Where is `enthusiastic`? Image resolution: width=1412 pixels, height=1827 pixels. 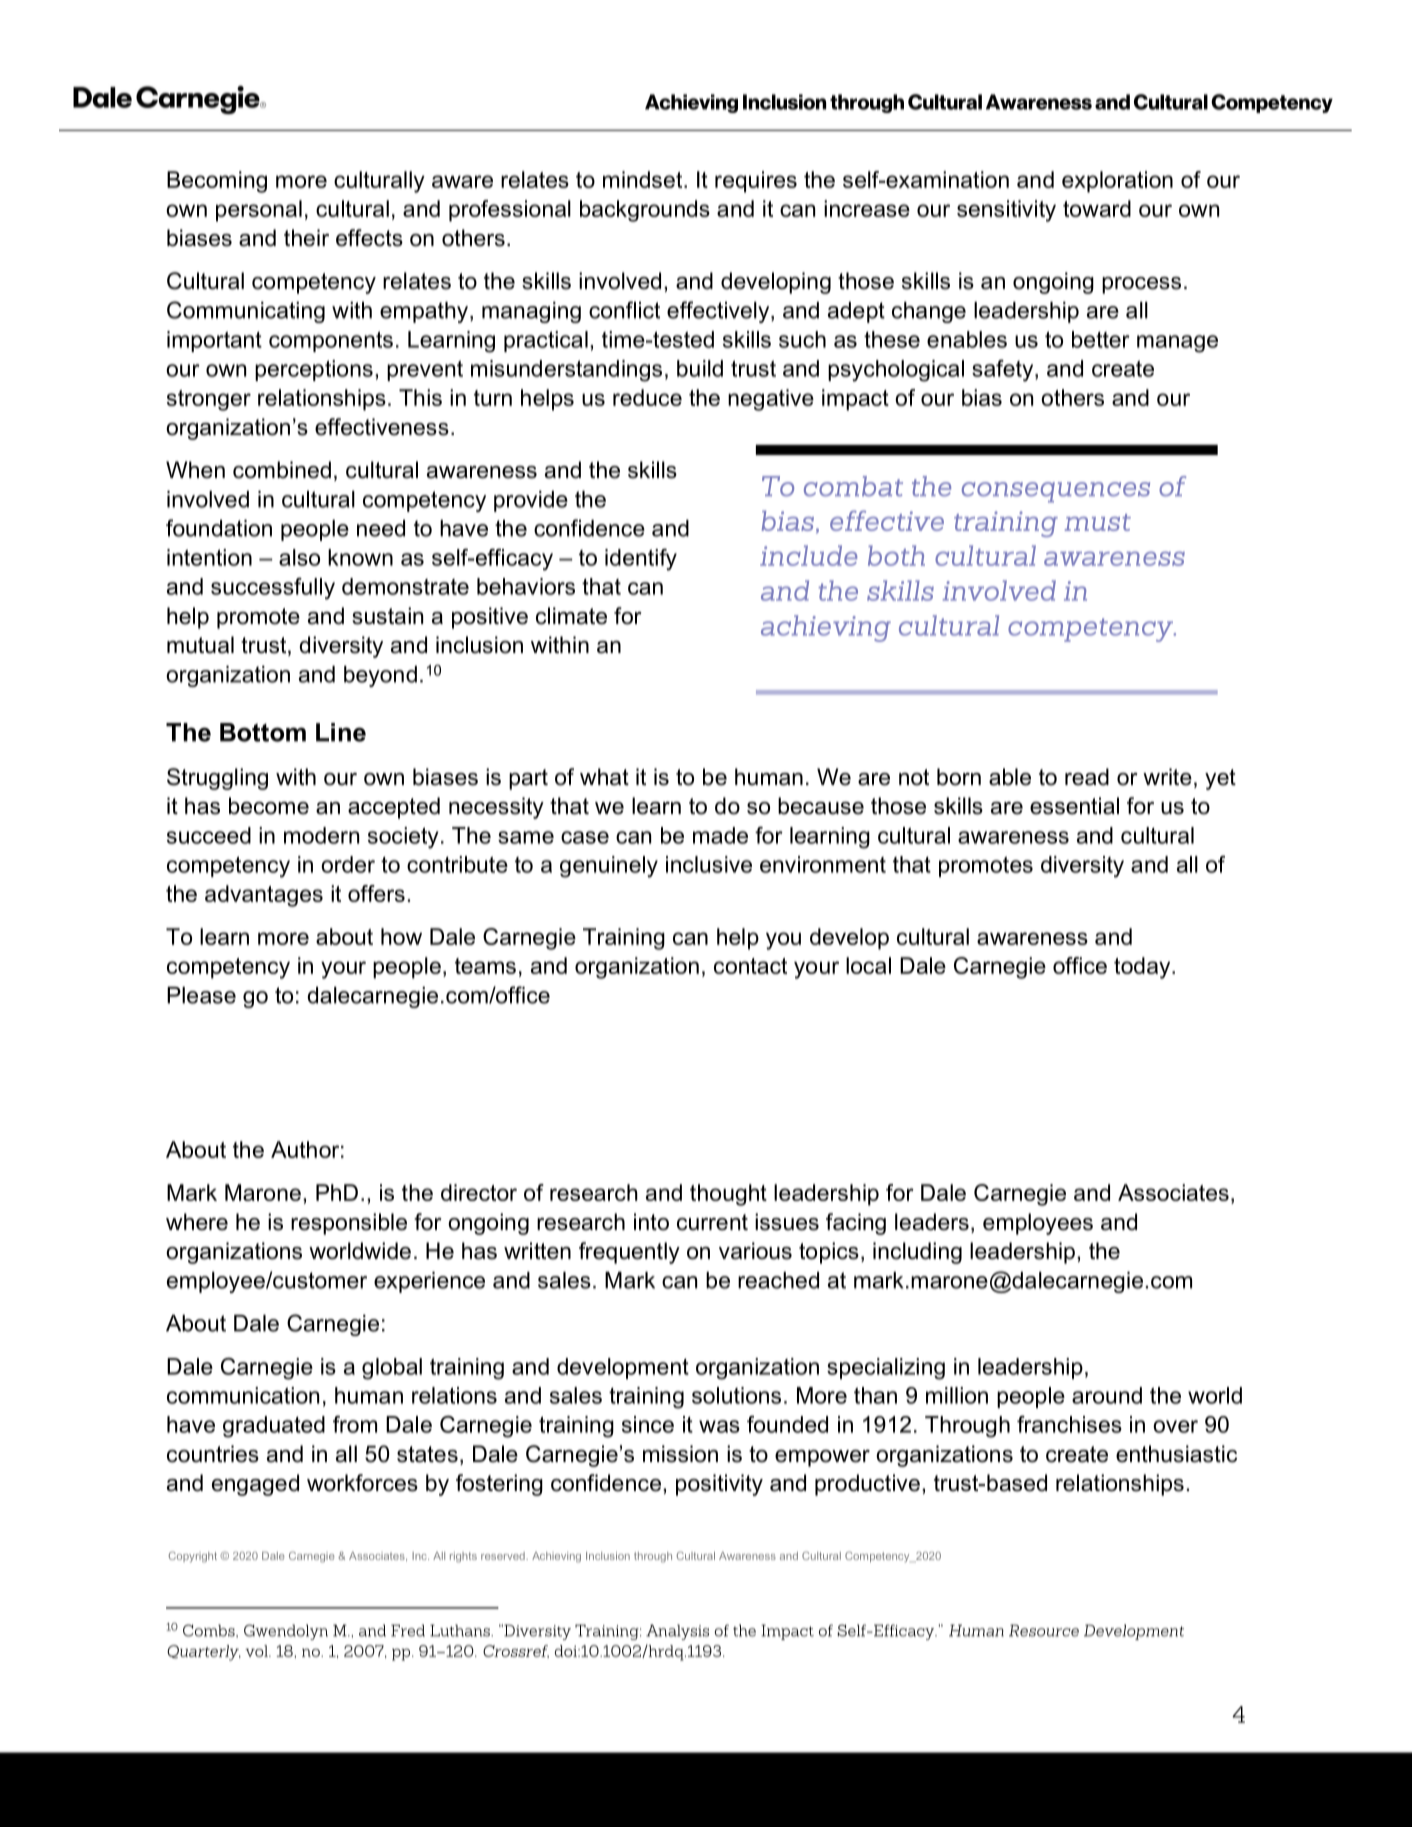 enthusiastic is located at coordinates (1176, 1454).
